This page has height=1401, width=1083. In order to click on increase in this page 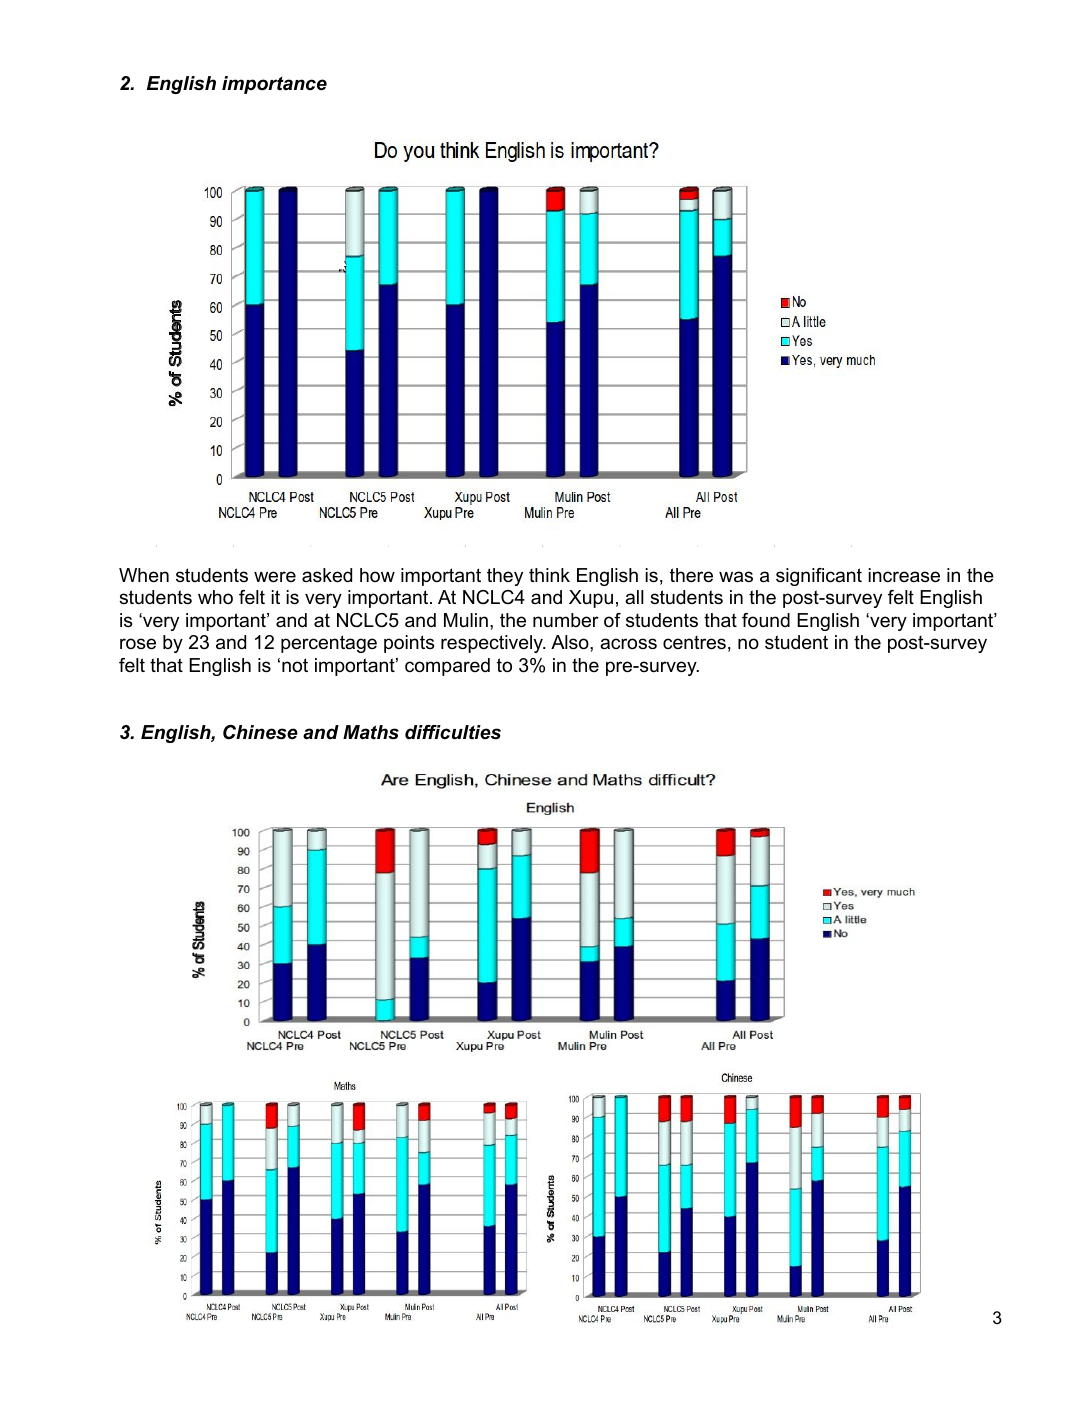, I will do `click(904, 575)`.
